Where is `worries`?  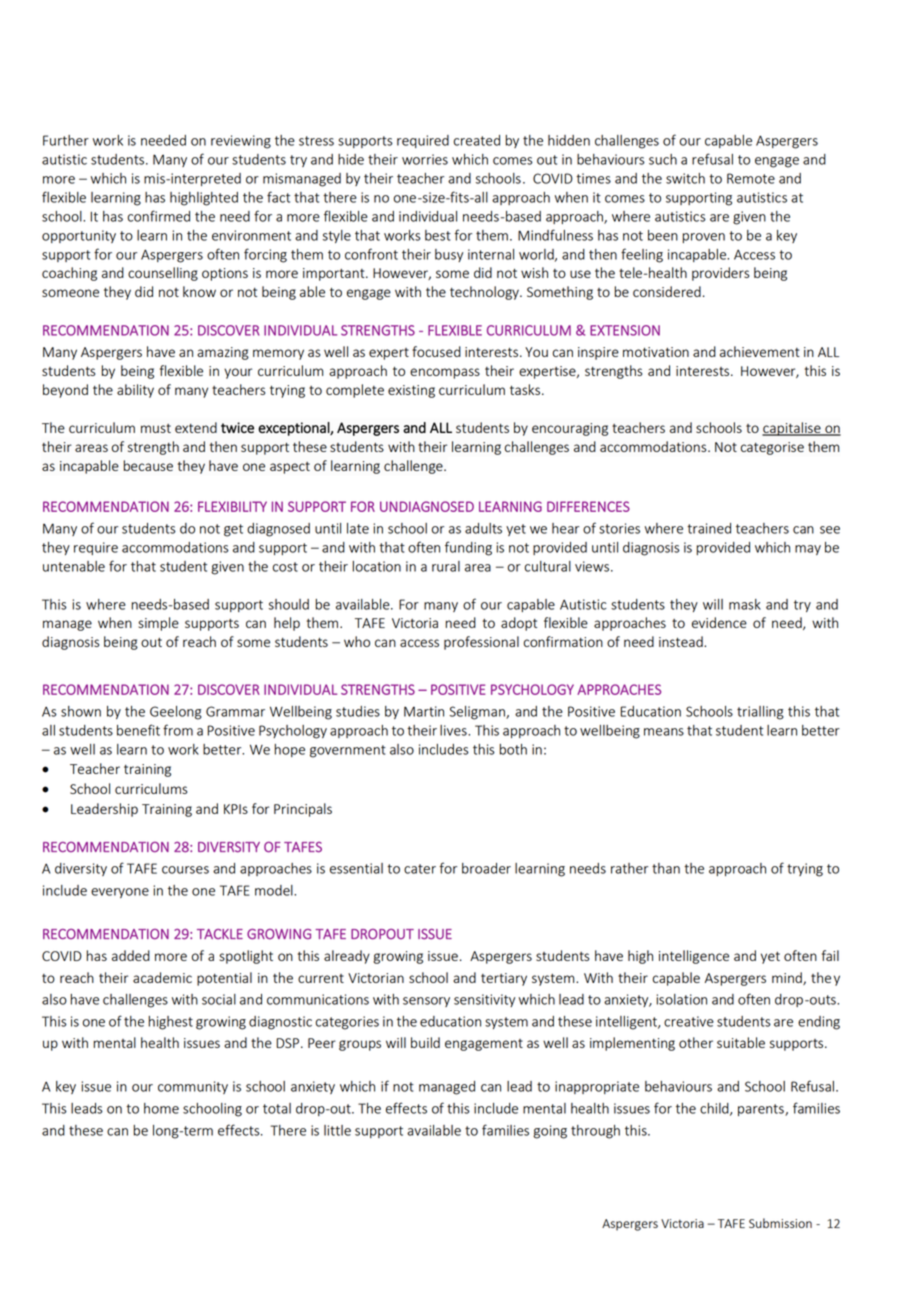 worries is located at coordinates (425, 159).
